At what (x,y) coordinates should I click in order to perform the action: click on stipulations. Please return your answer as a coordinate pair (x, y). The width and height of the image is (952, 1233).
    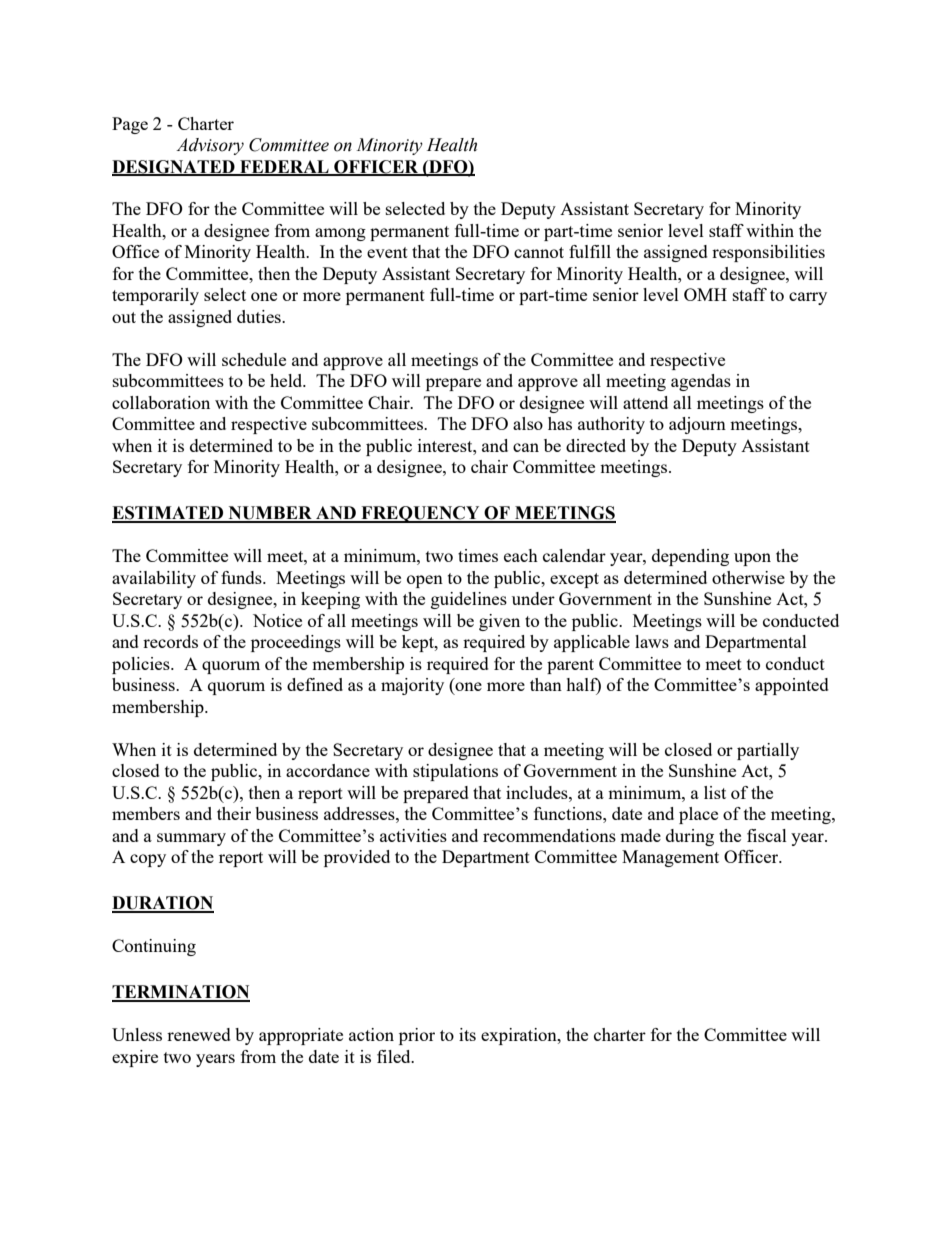
    Looking at the image, I should click on (455, 772).
